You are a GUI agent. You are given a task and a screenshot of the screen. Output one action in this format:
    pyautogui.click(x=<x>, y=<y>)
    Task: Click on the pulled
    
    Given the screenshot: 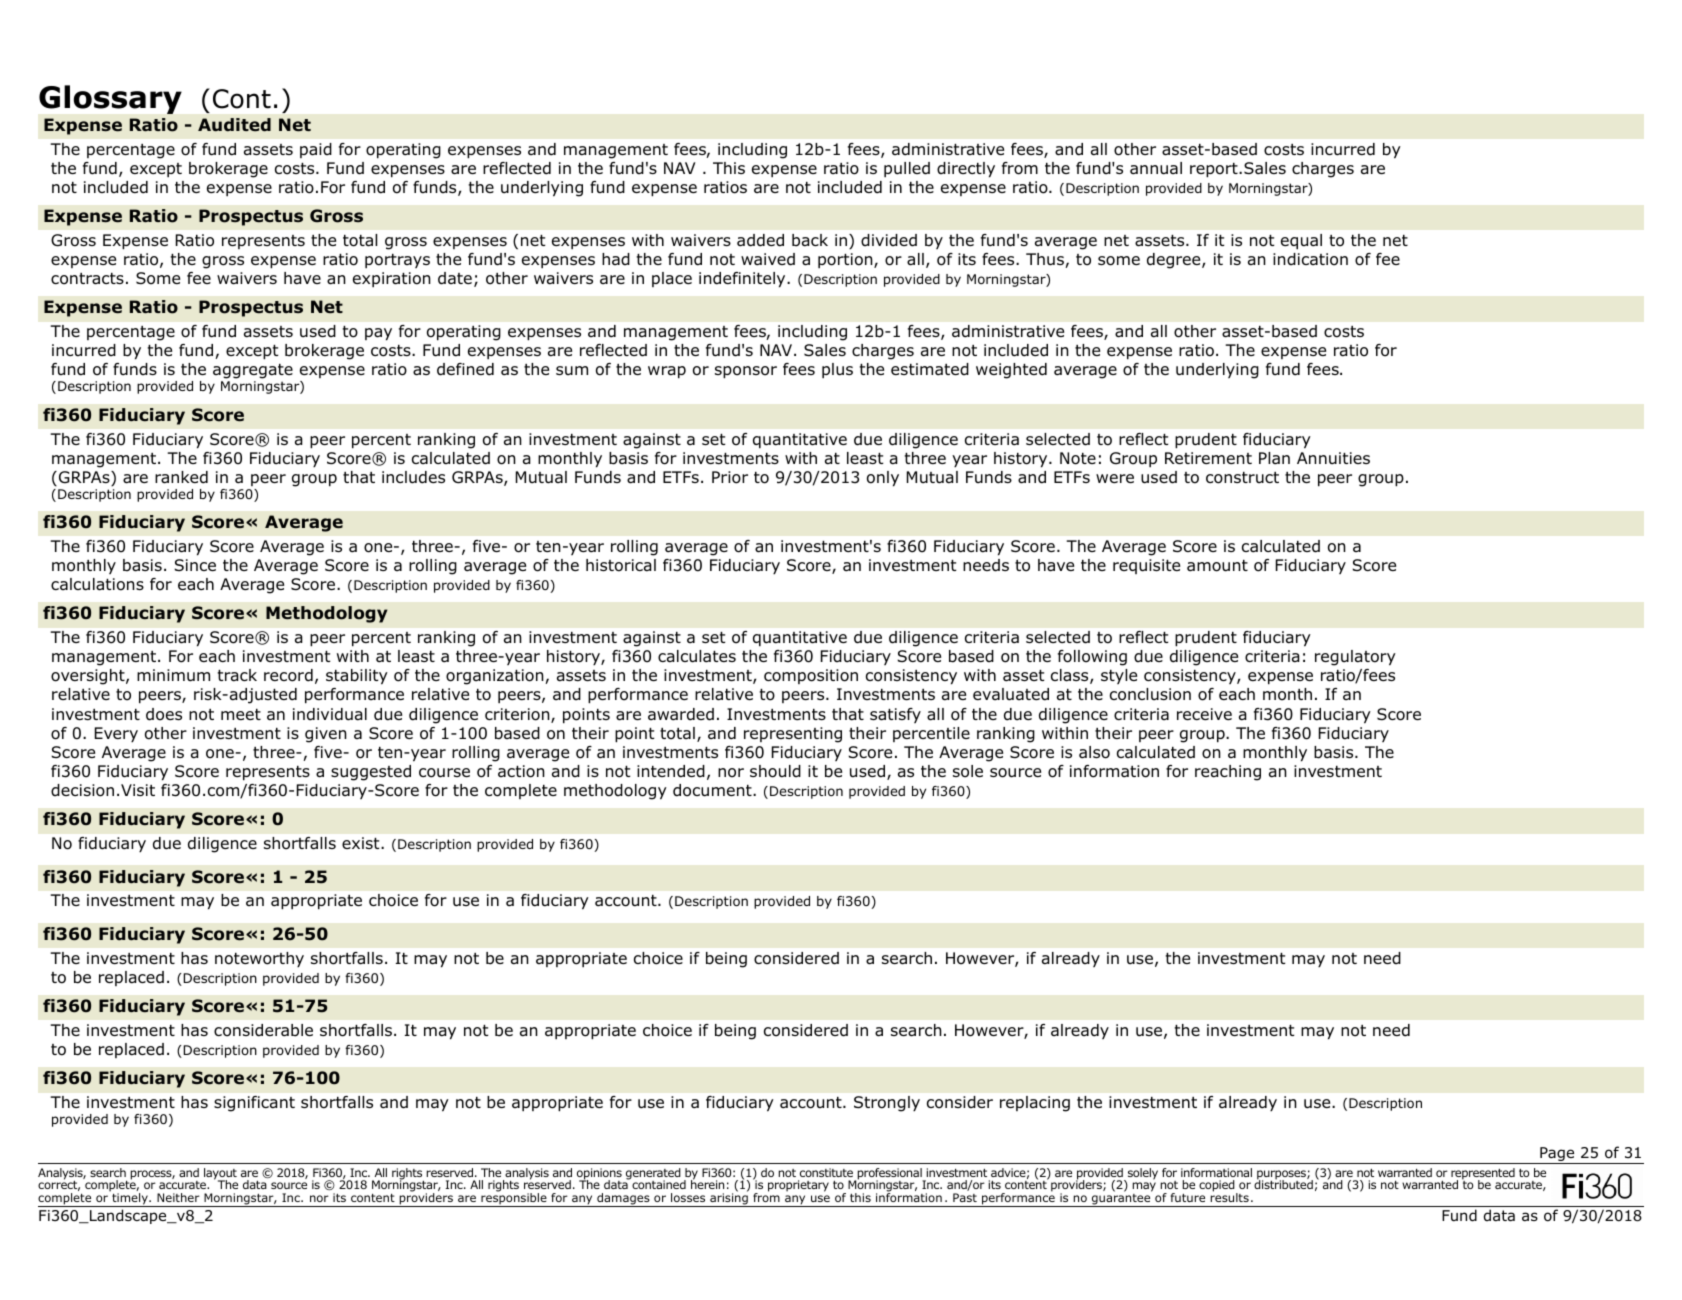 What is the action you would take?
    pyautogui.click(x=907, y=169)
